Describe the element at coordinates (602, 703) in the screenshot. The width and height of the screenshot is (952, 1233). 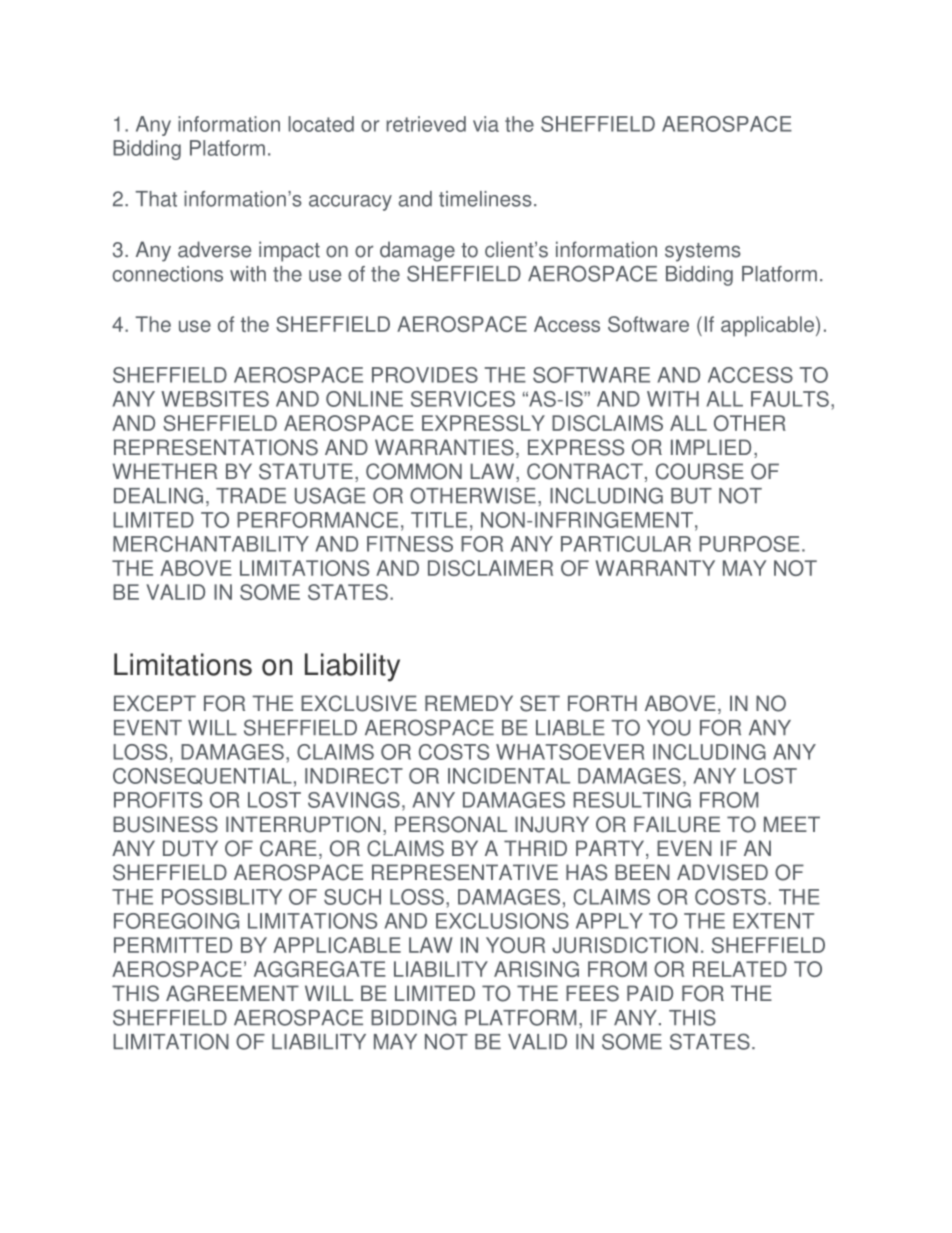
I see `FORTH` at that location.
